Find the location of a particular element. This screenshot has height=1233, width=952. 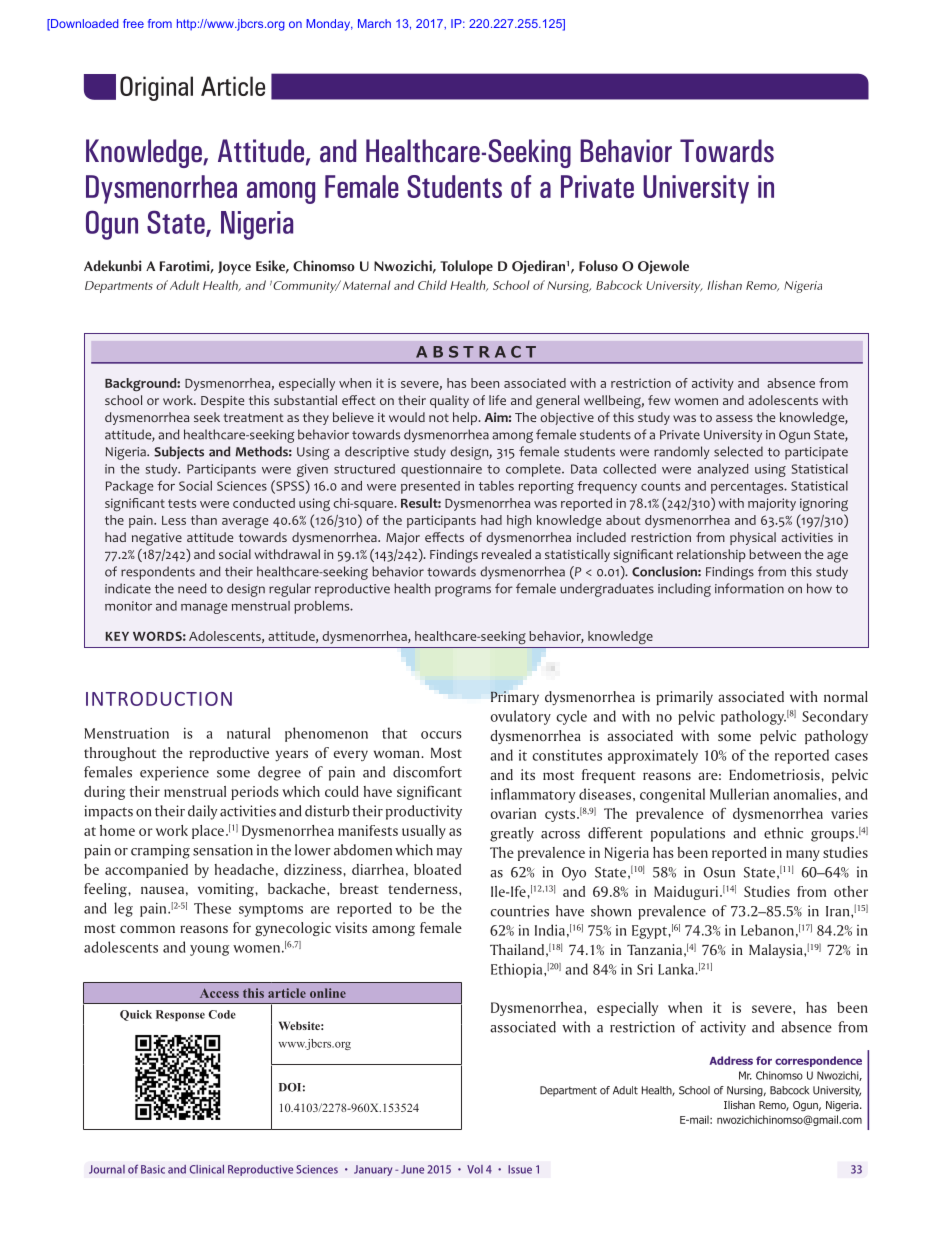

Original is located at coordinates (156, 88).
